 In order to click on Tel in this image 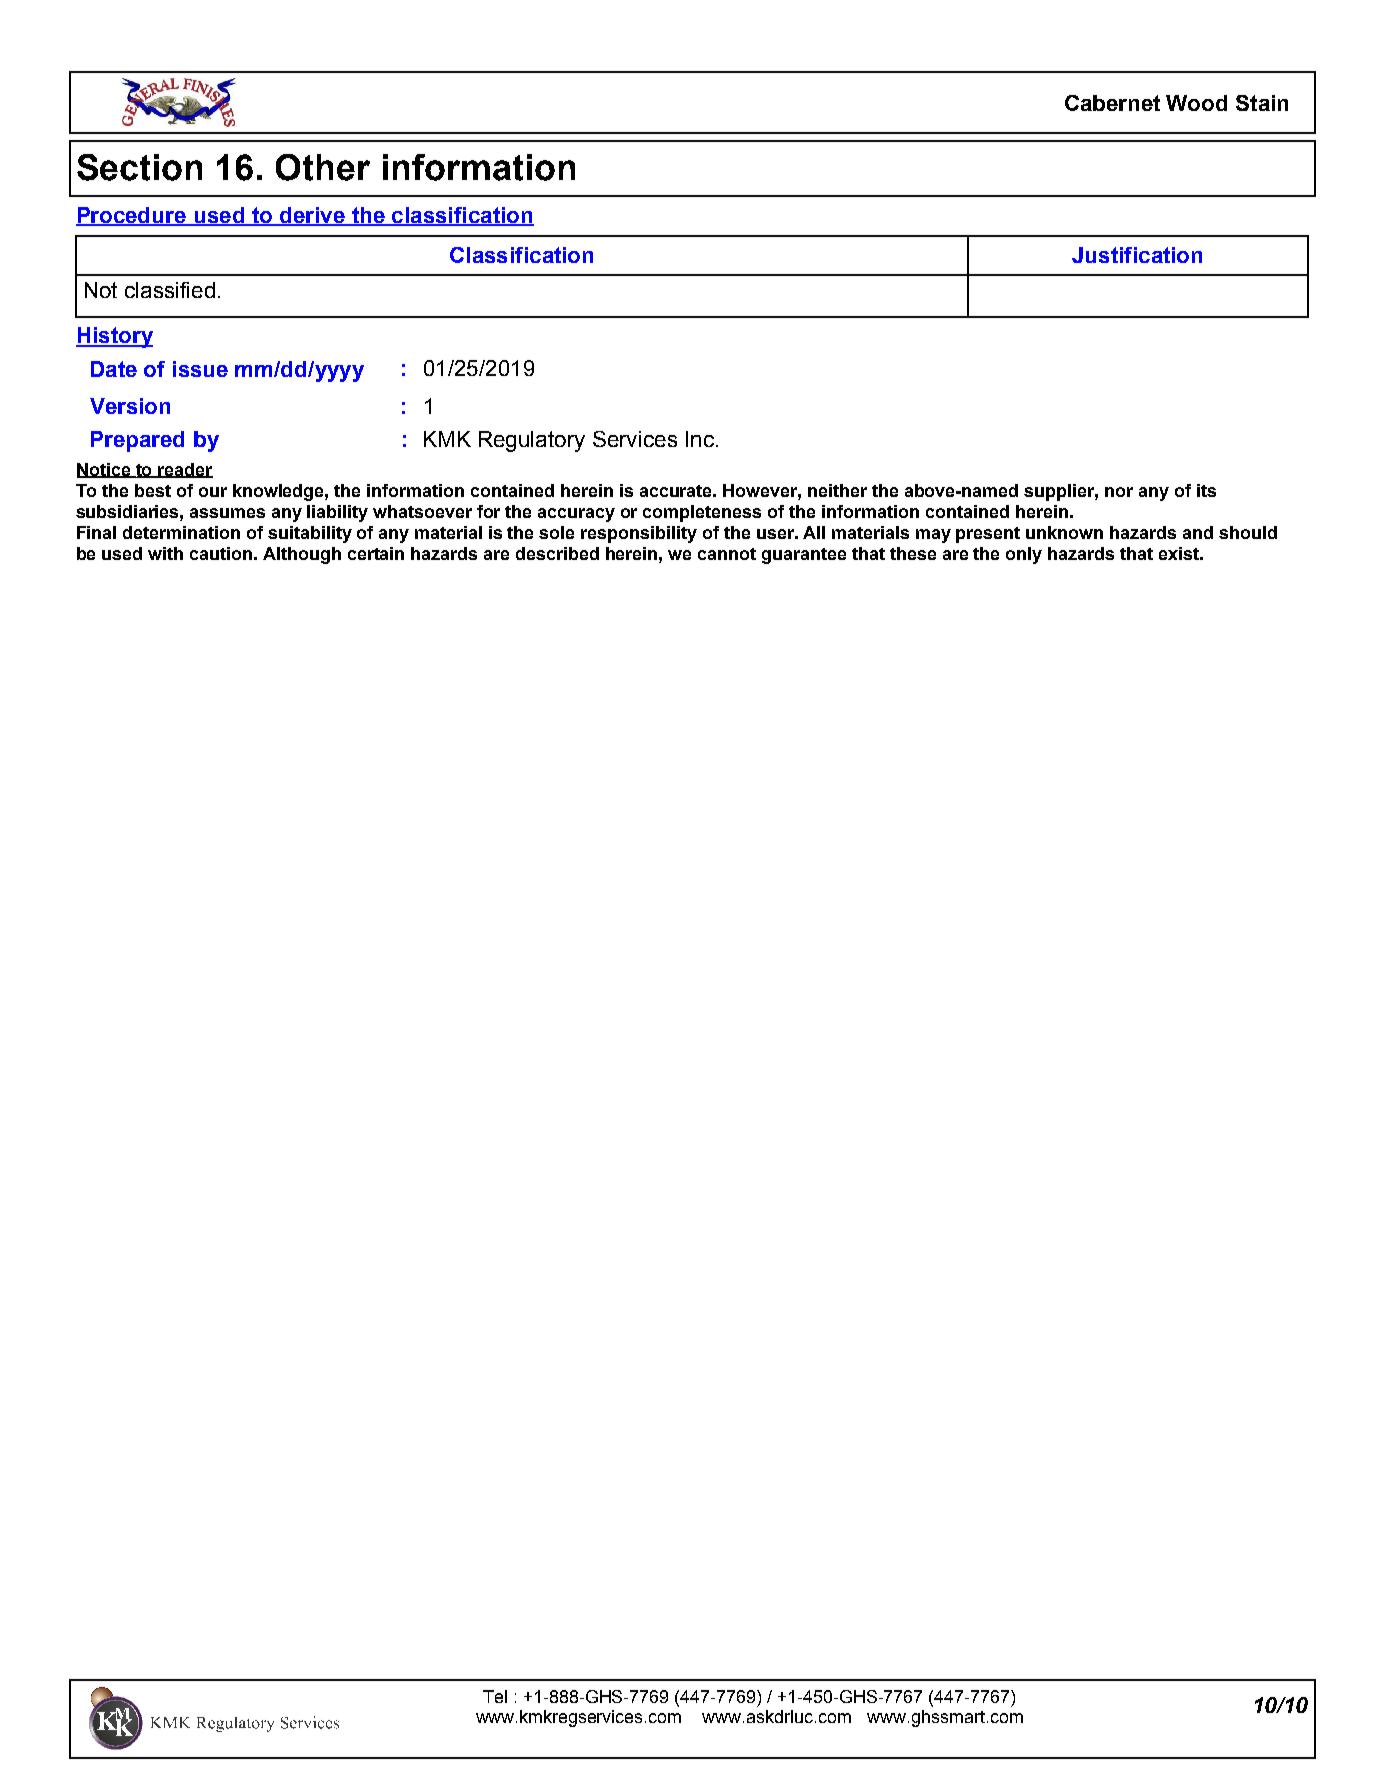, I will do `click(495, 1696)`.
